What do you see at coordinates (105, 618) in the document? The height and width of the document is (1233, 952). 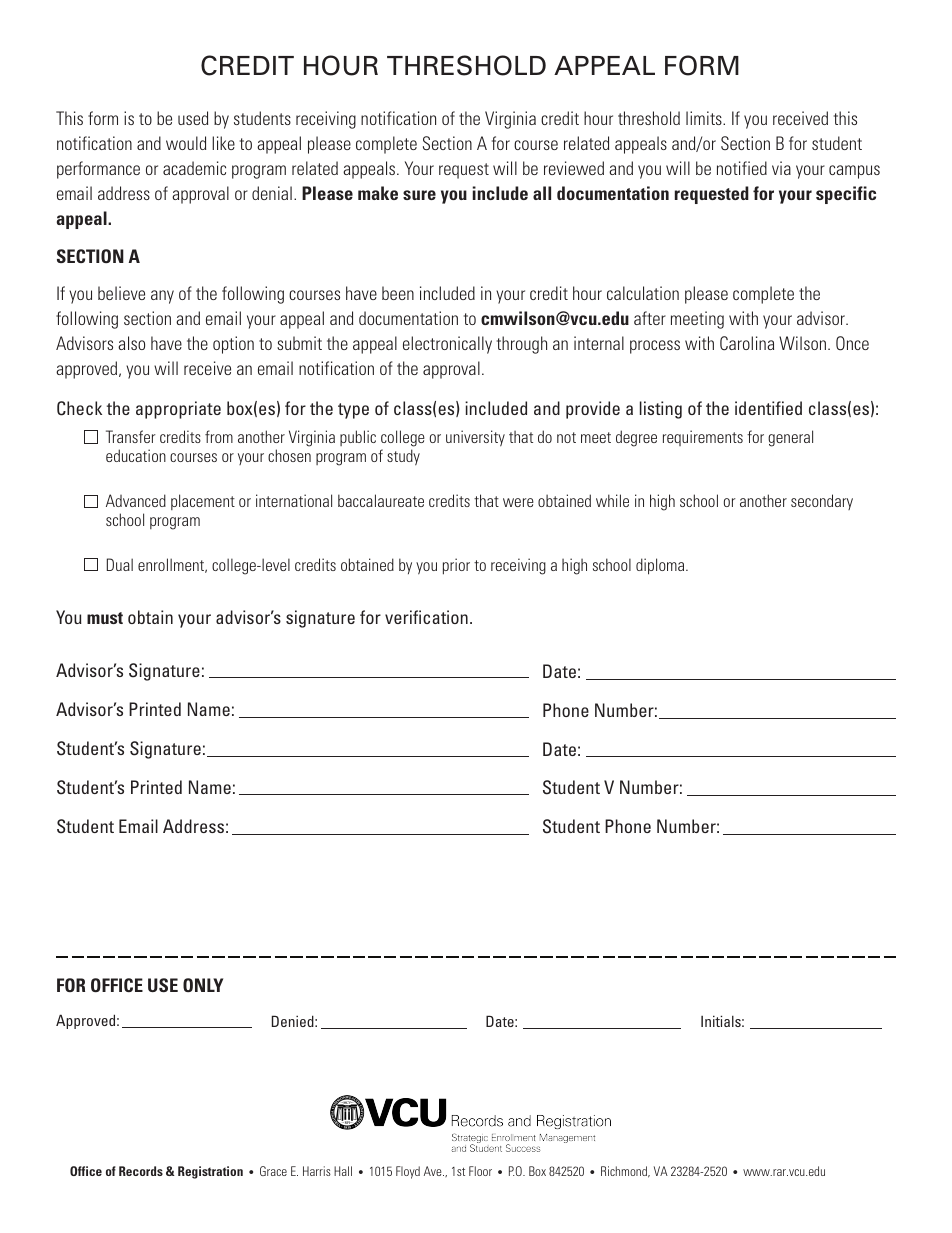 I see `must` at bounding box center [105, 618].
